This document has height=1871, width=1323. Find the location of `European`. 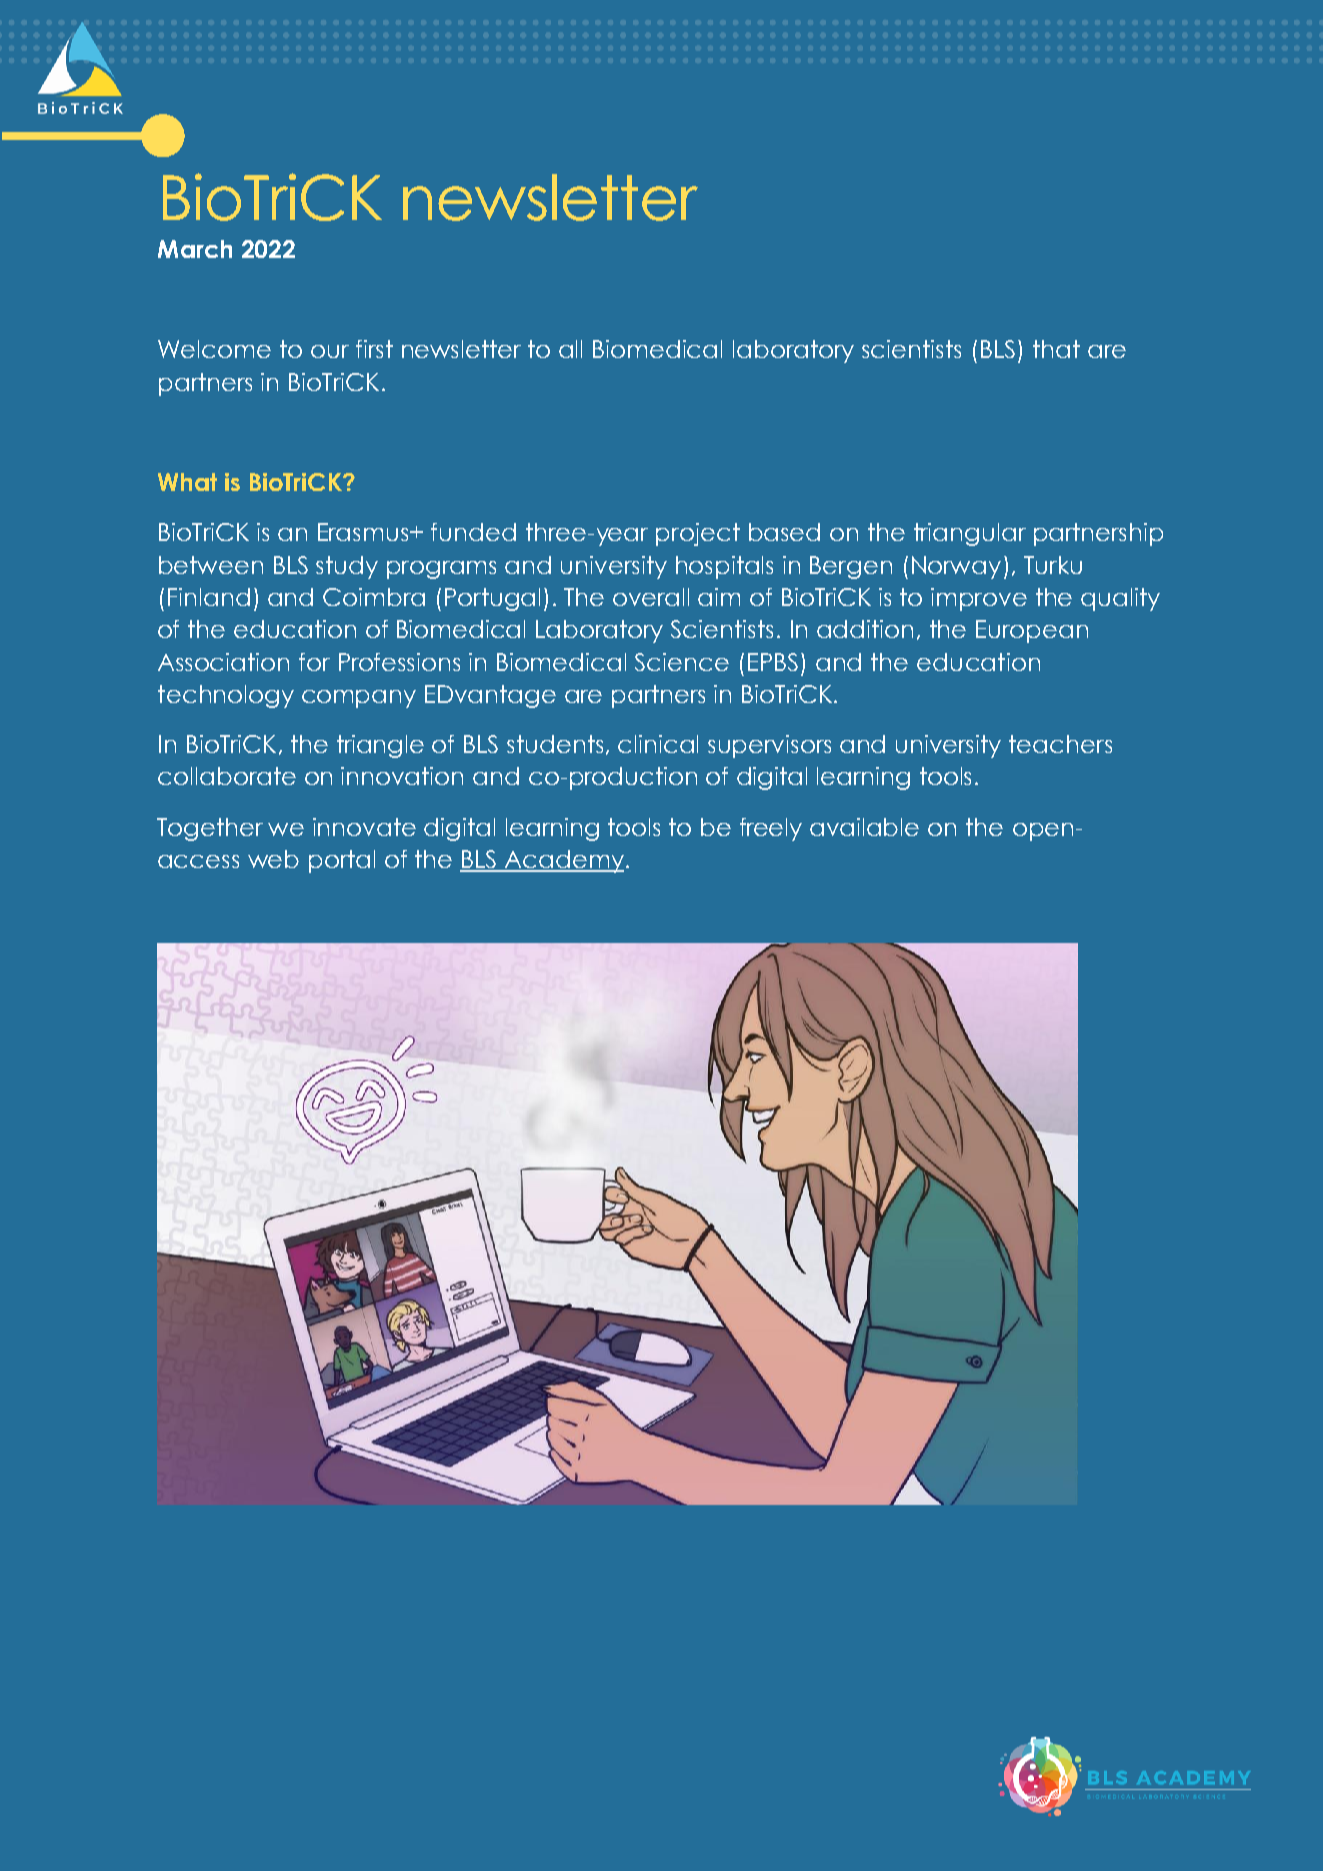

European is located at coordinates (1032, 631).
